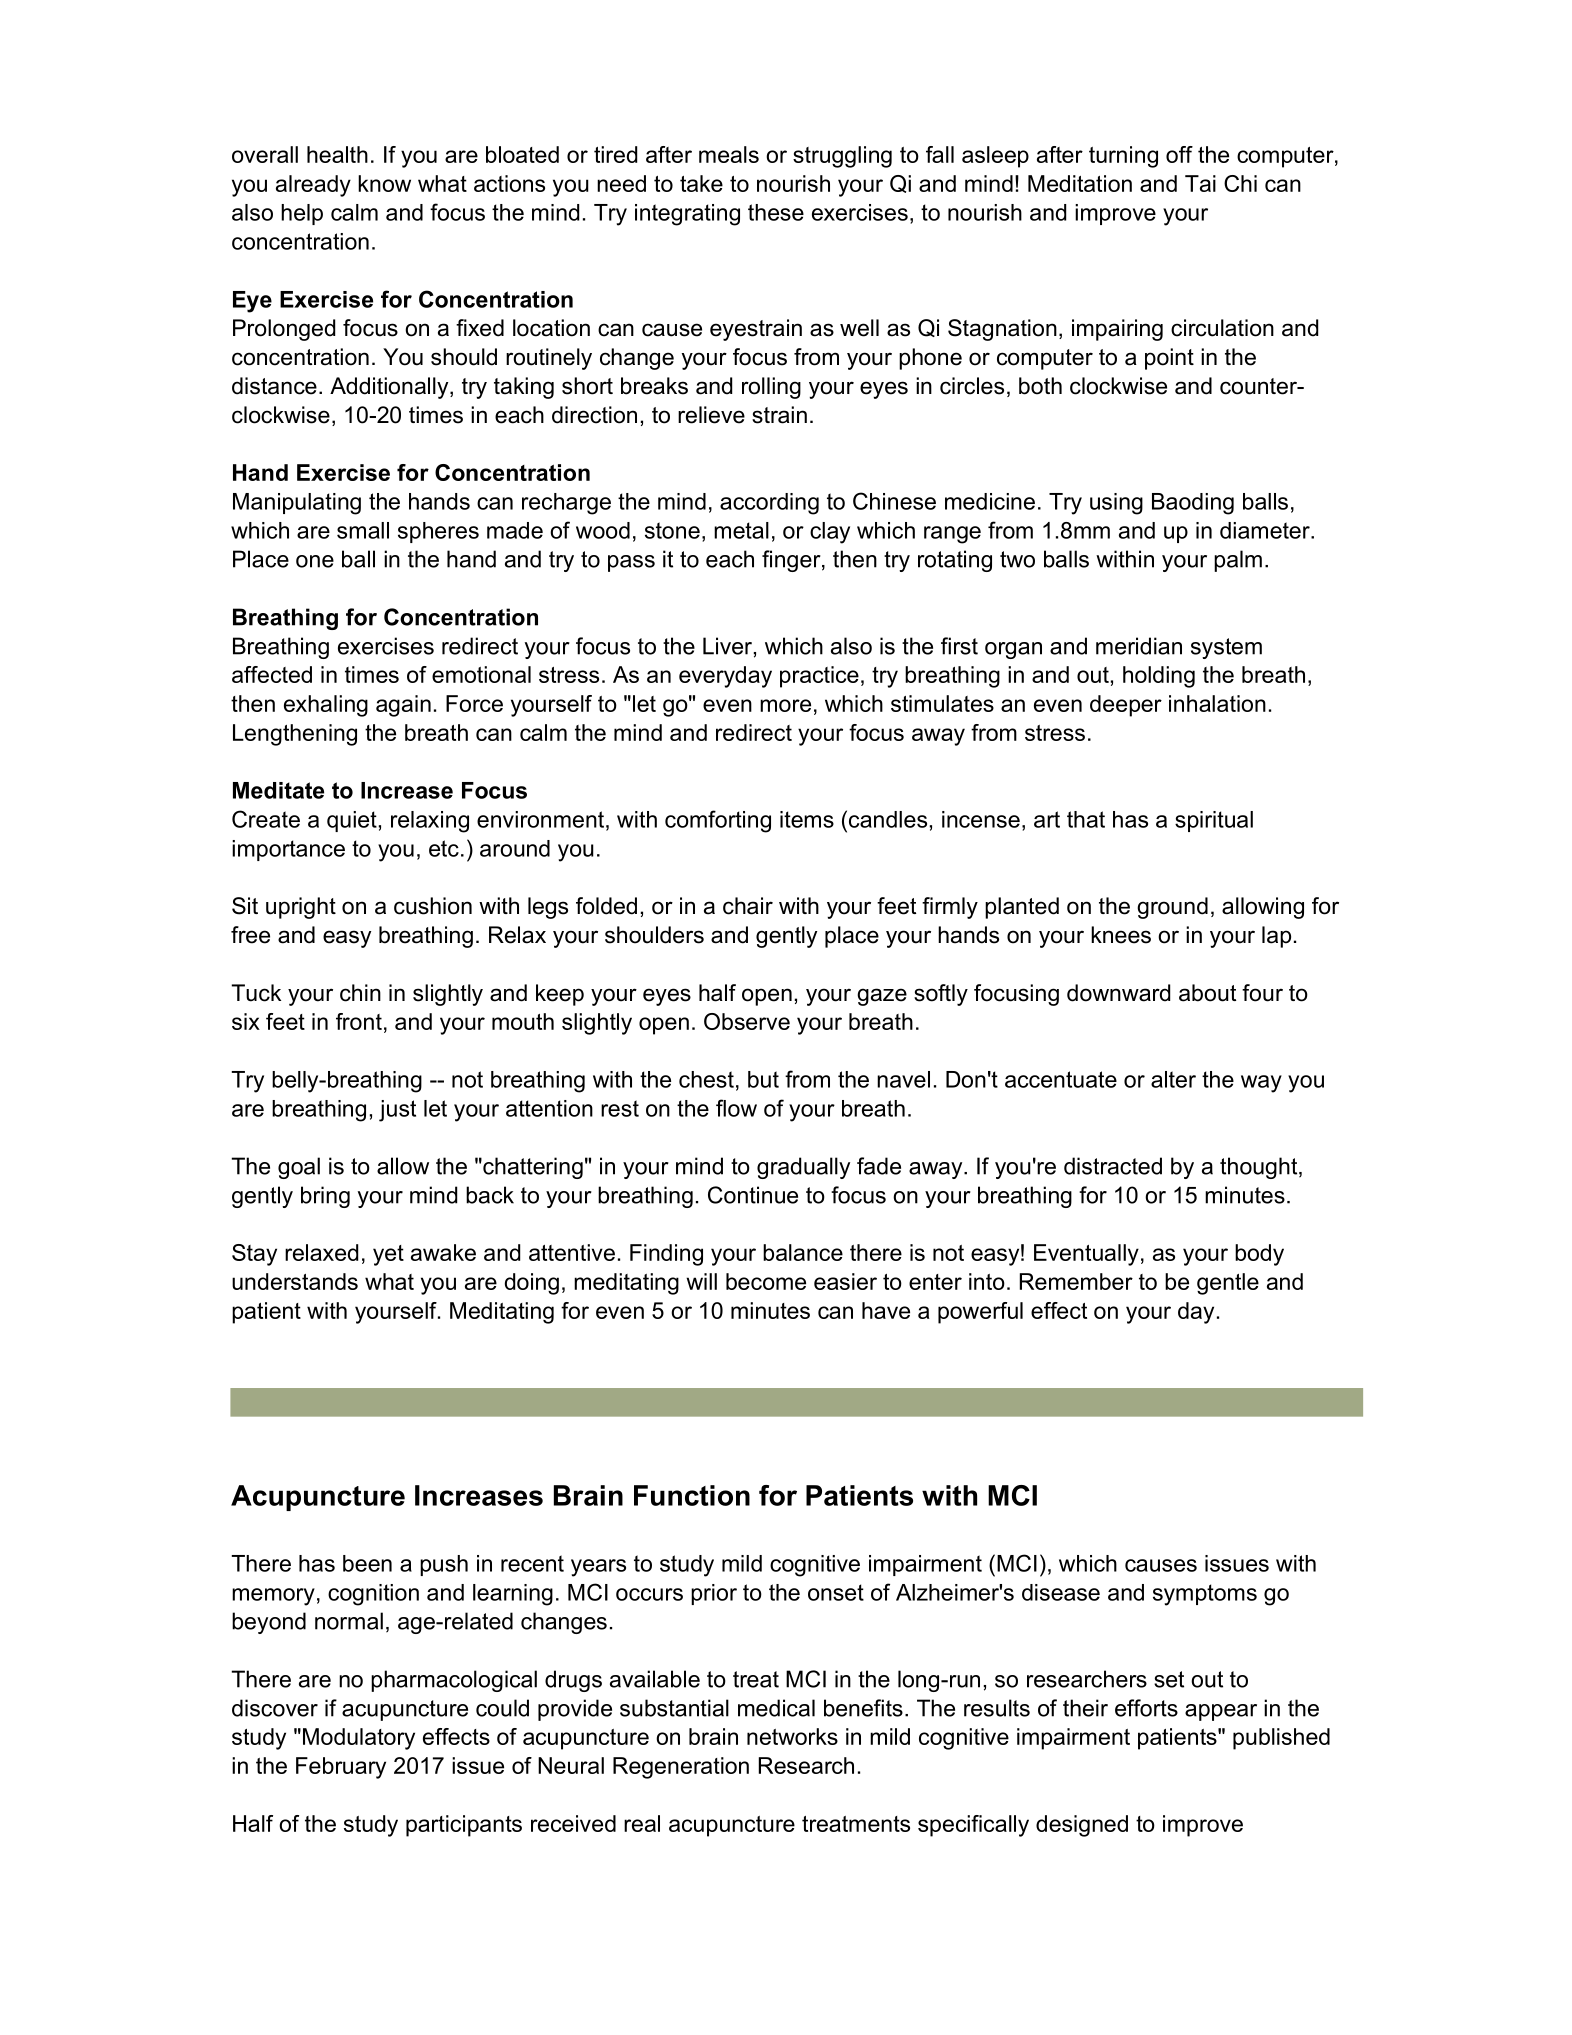 The image size is (1572, 2035). Describe the element at coordinates (384, 183) in the screenshot. I see `know` at that location.
